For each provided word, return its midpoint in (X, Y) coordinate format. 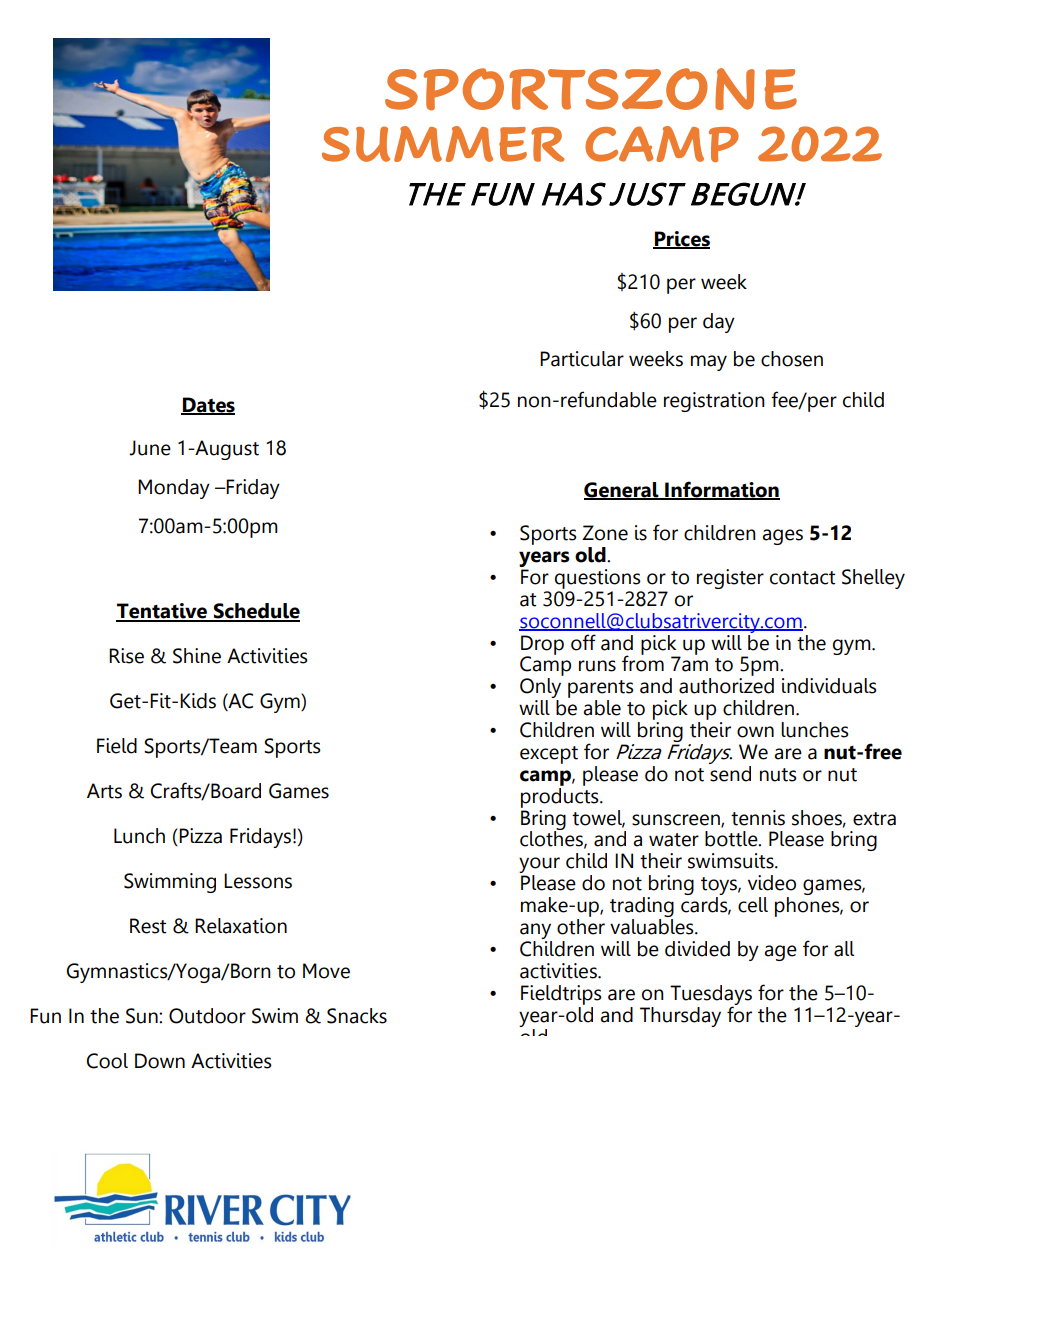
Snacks (357, 1016)
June (150, 448)
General (622, 491)
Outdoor (207, 1016)
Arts (104, 791)
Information (721, 490)
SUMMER (443, 144)
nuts (778, 775)
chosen (792, 359)
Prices (681, 239)
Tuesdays (711, 996)
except (549, 755)
